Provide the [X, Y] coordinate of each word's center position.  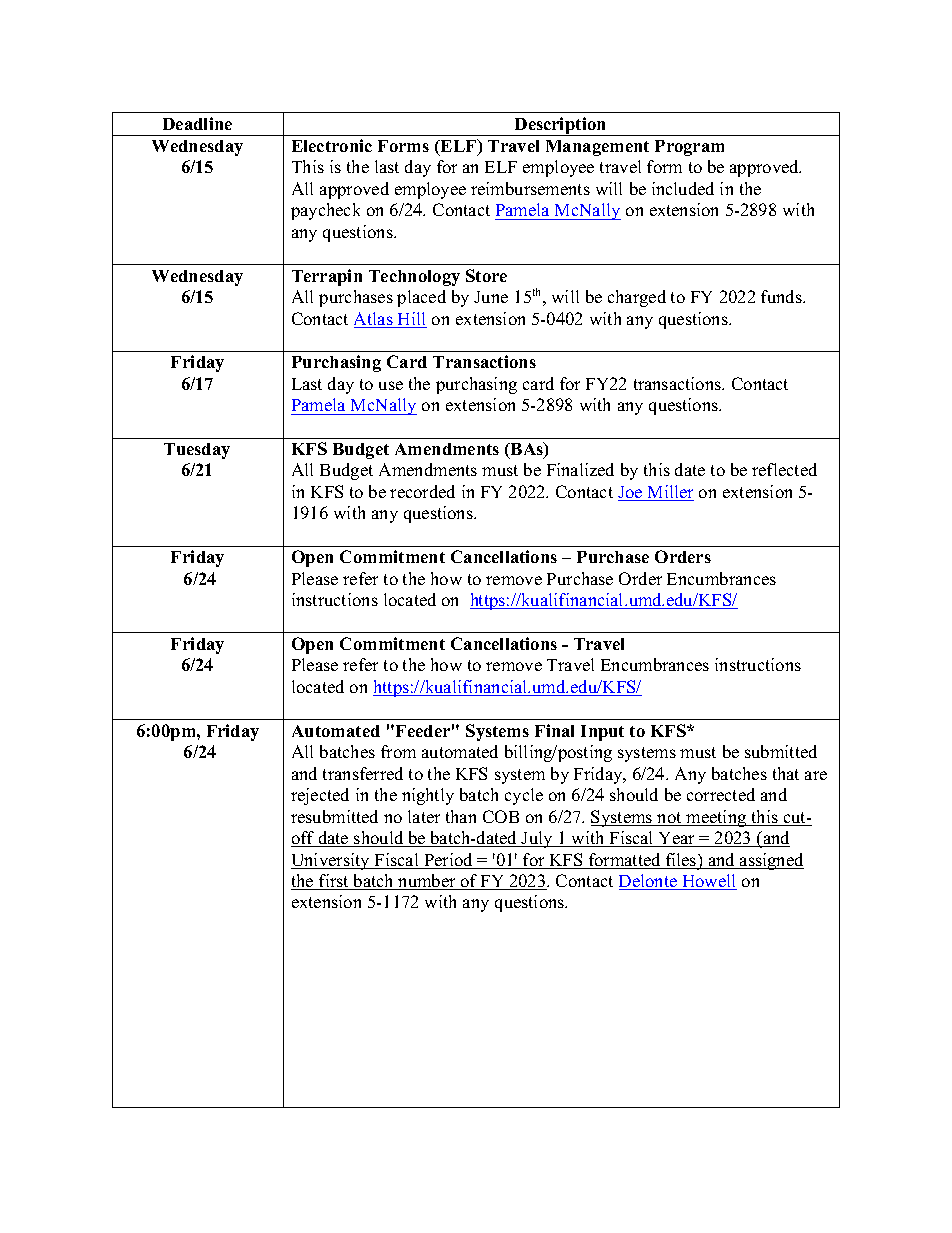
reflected [784, 469]
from [398, 751]
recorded [422, 491]
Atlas [374, 320]
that [786, 773]
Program [689, 148]
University [331, 861]
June [491, 297]
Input [602, 733]
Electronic [332, 145]
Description [561, 126]
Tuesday [197, 451]
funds [782, 296]
